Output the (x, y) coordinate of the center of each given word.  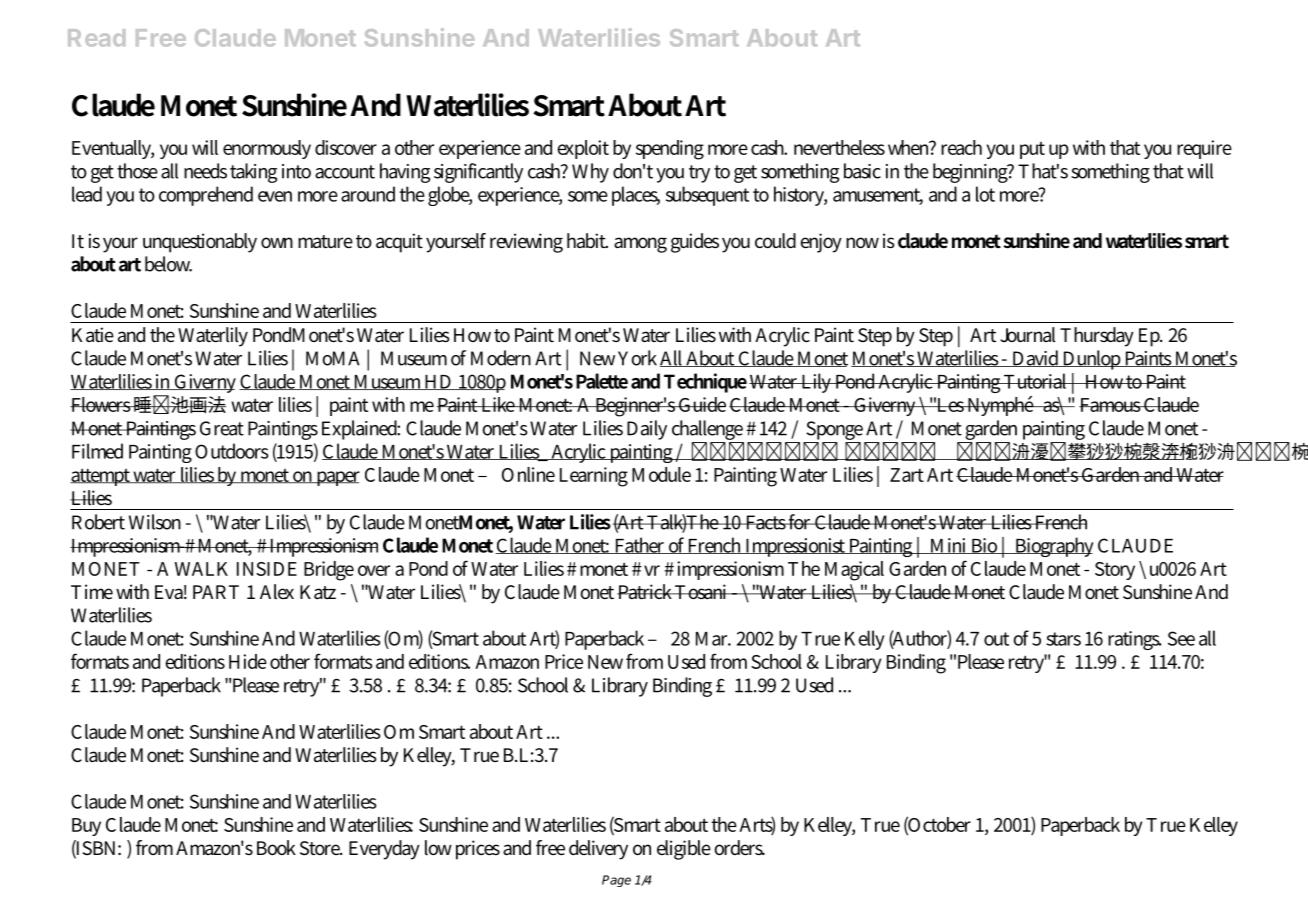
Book (276, 847)
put (1032, 150)
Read (96, 38)
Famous (1111, 405)
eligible (684, 850)
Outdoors (232, 451)
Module (661, 474)
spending (670, 150)
